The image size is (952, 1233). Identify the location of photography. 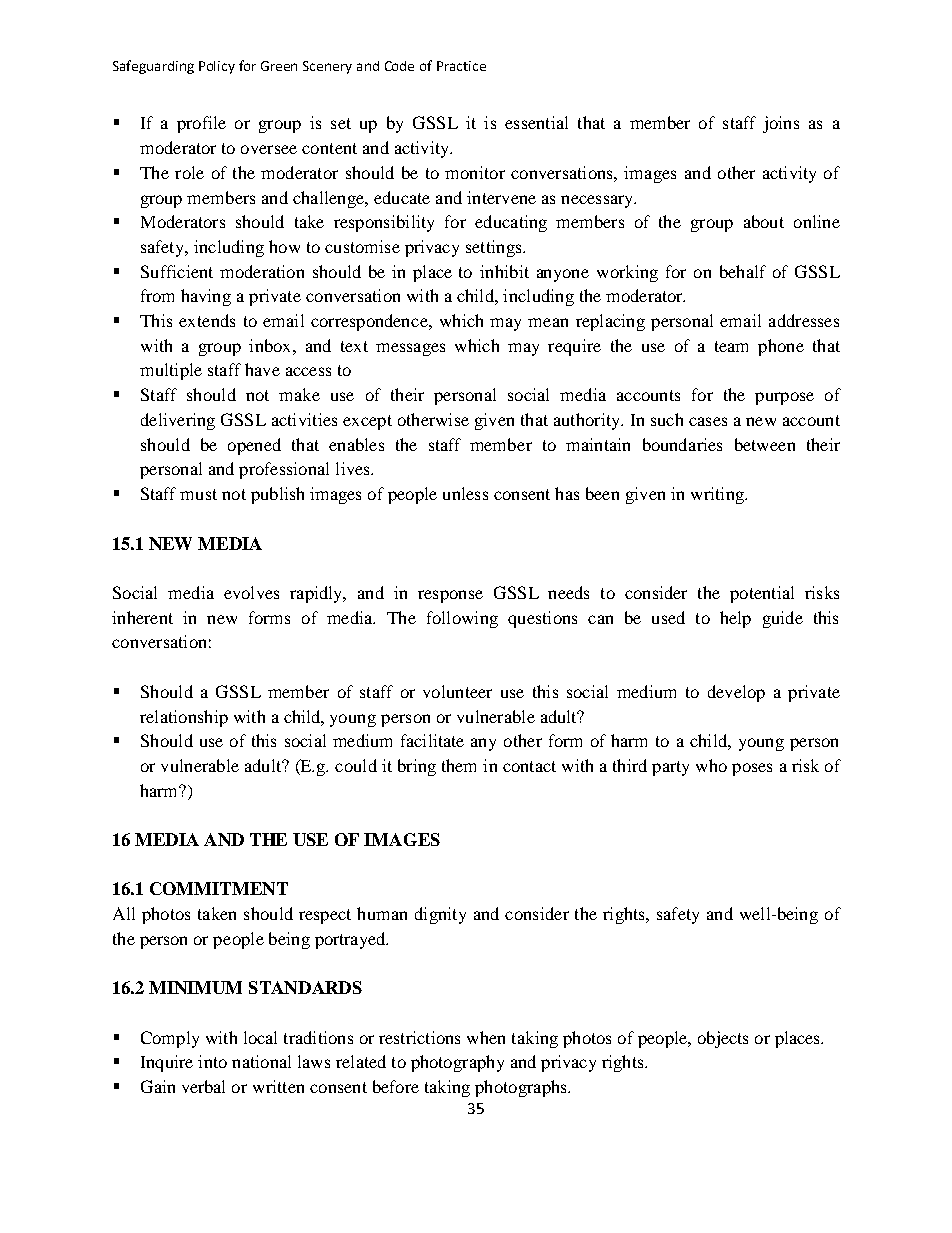
(457, 1063).
